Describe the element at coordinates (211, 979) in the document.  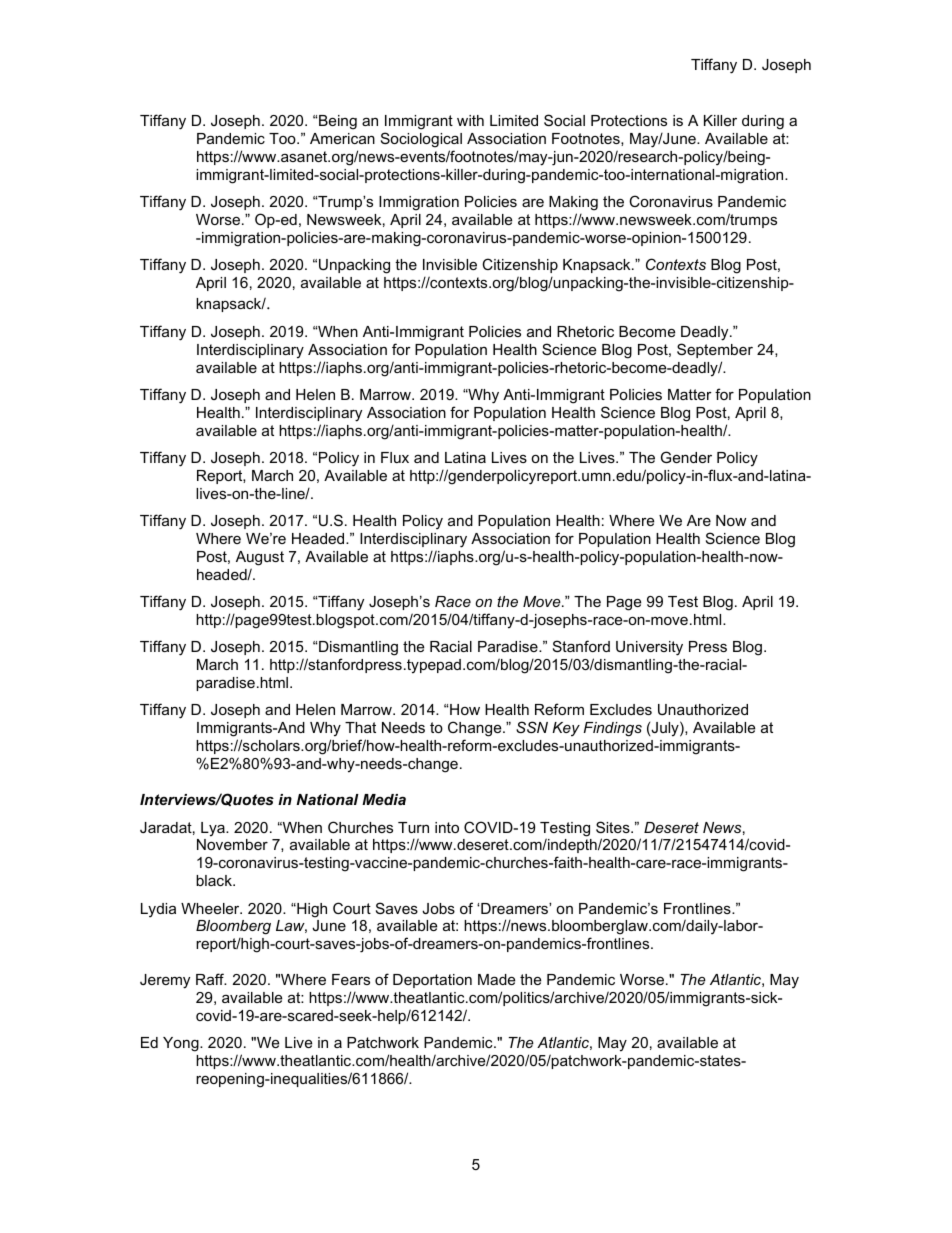
I see `Raff` at that location.
